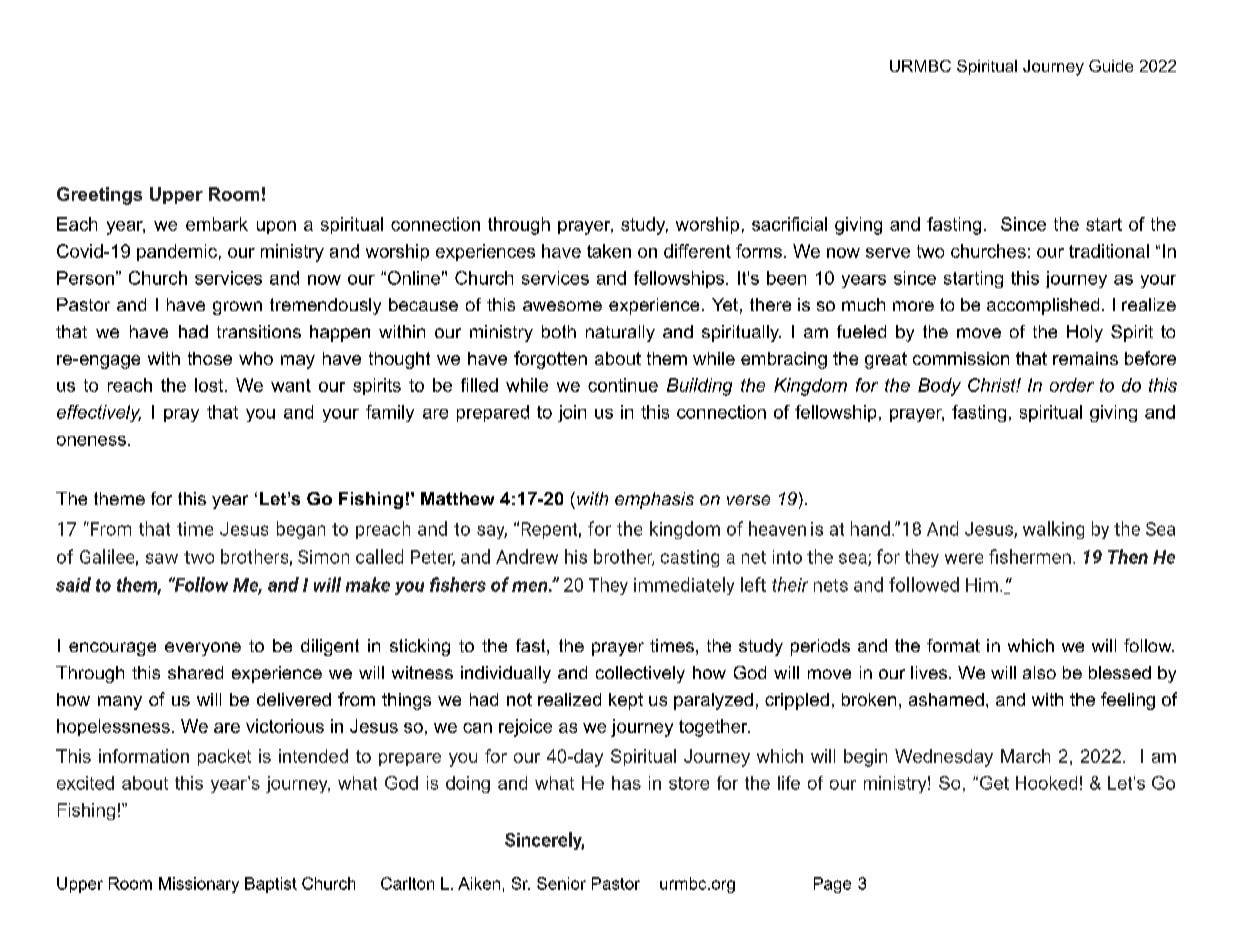  Describe the element at coordinates (210, 358) in the page. I see `those` at that location.
